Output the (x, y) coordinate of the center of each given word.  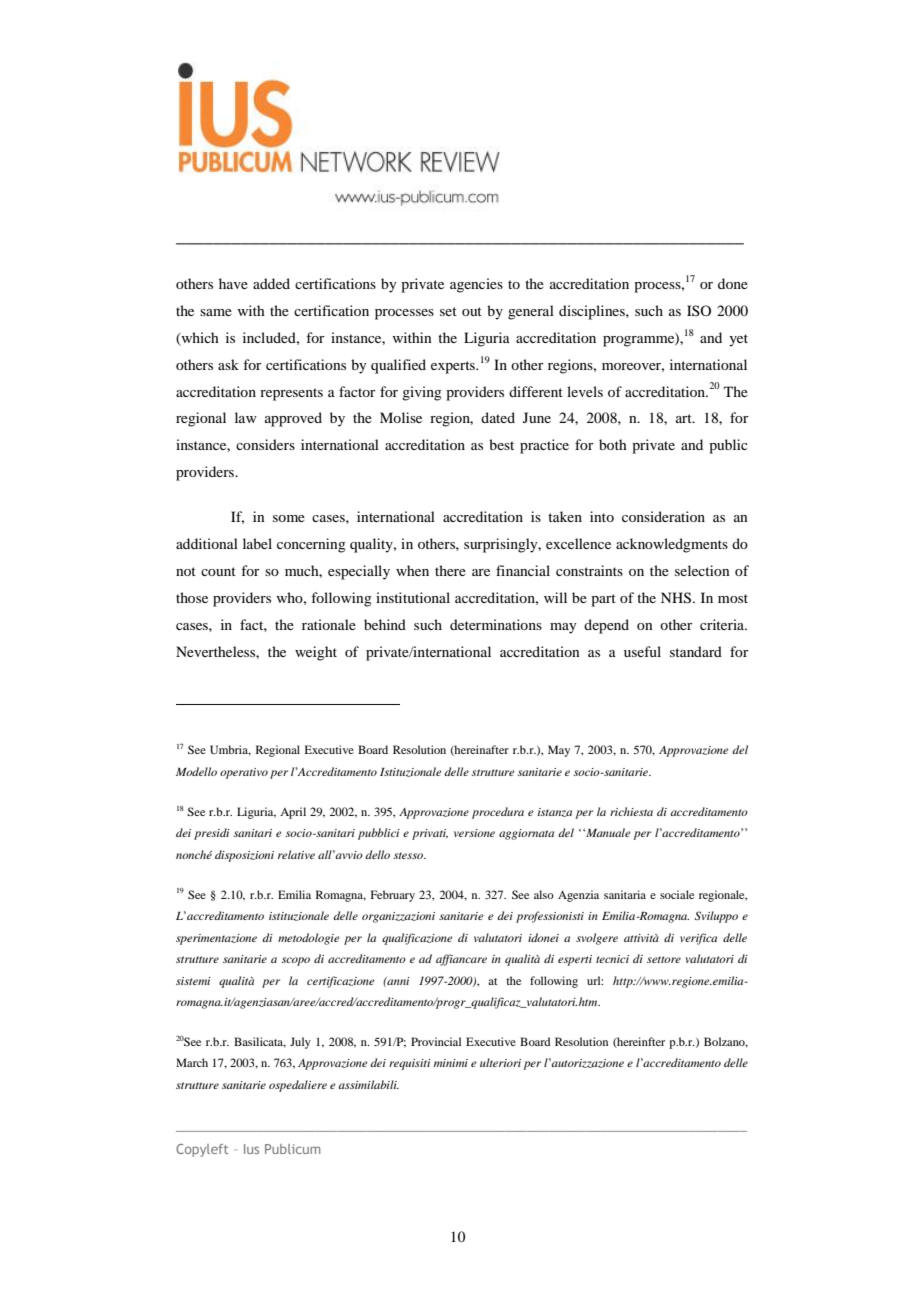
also (544, 894)
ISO (699, 310)
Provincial (436, 1041)
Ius (251, 1149)
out (472, 311)
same (216, 312)
